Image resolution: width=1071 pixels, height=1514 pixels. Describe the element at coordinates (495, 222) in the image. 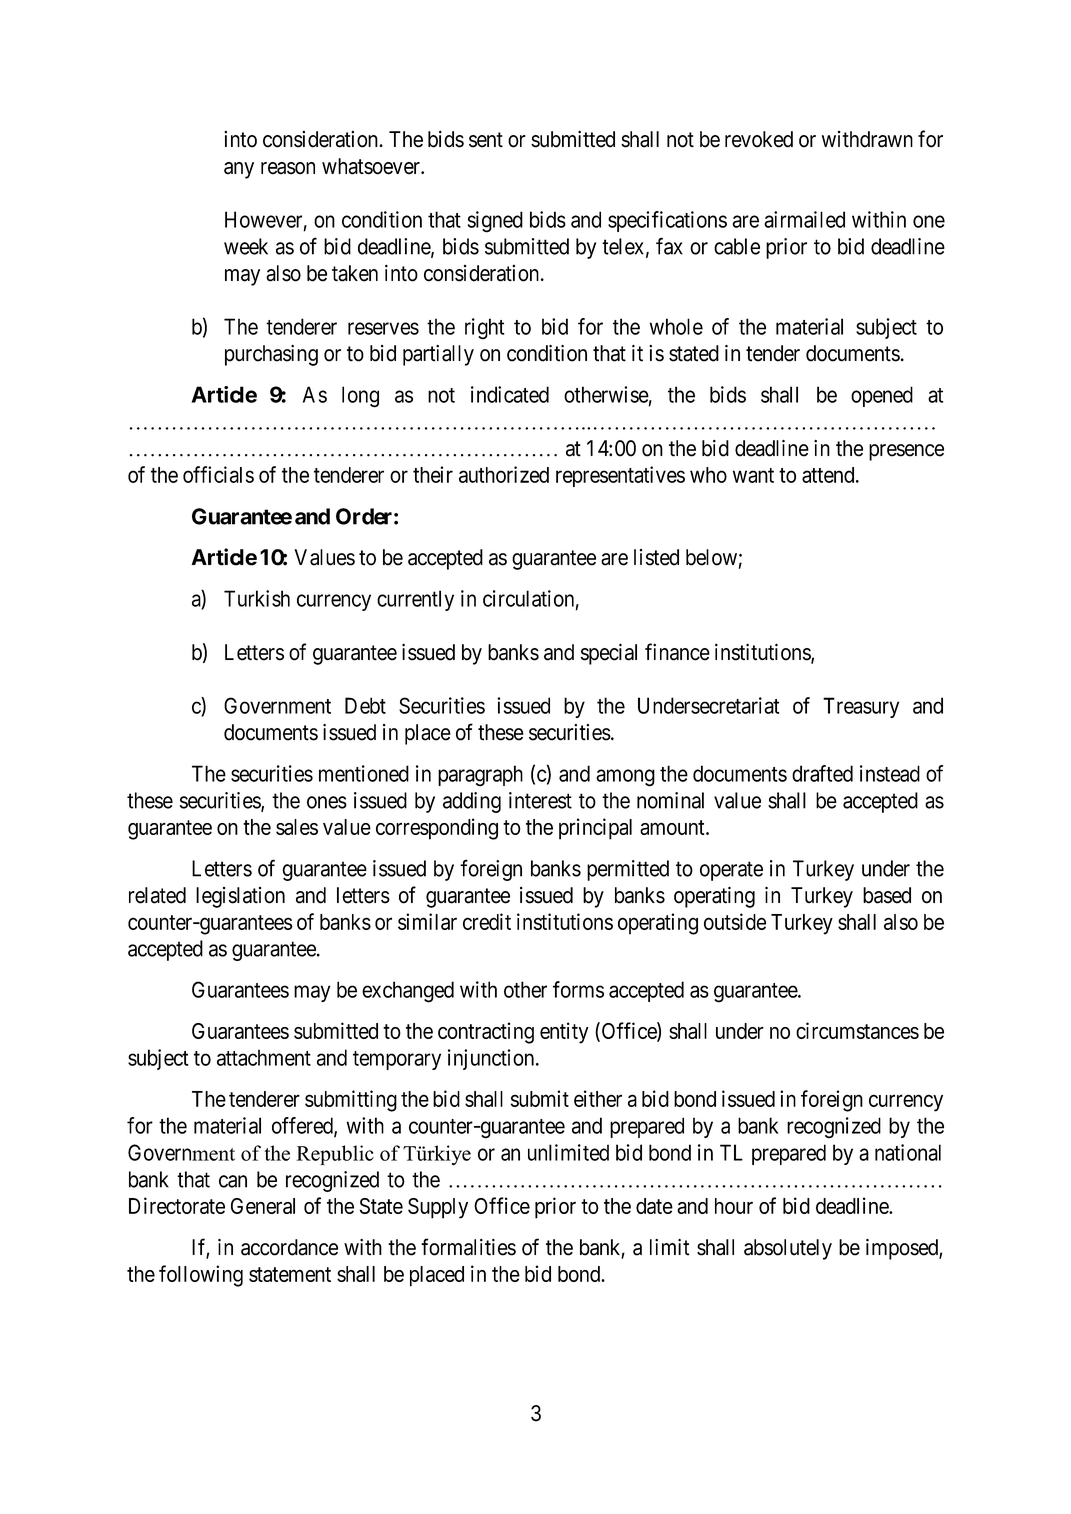

I see `signed` at that location.
